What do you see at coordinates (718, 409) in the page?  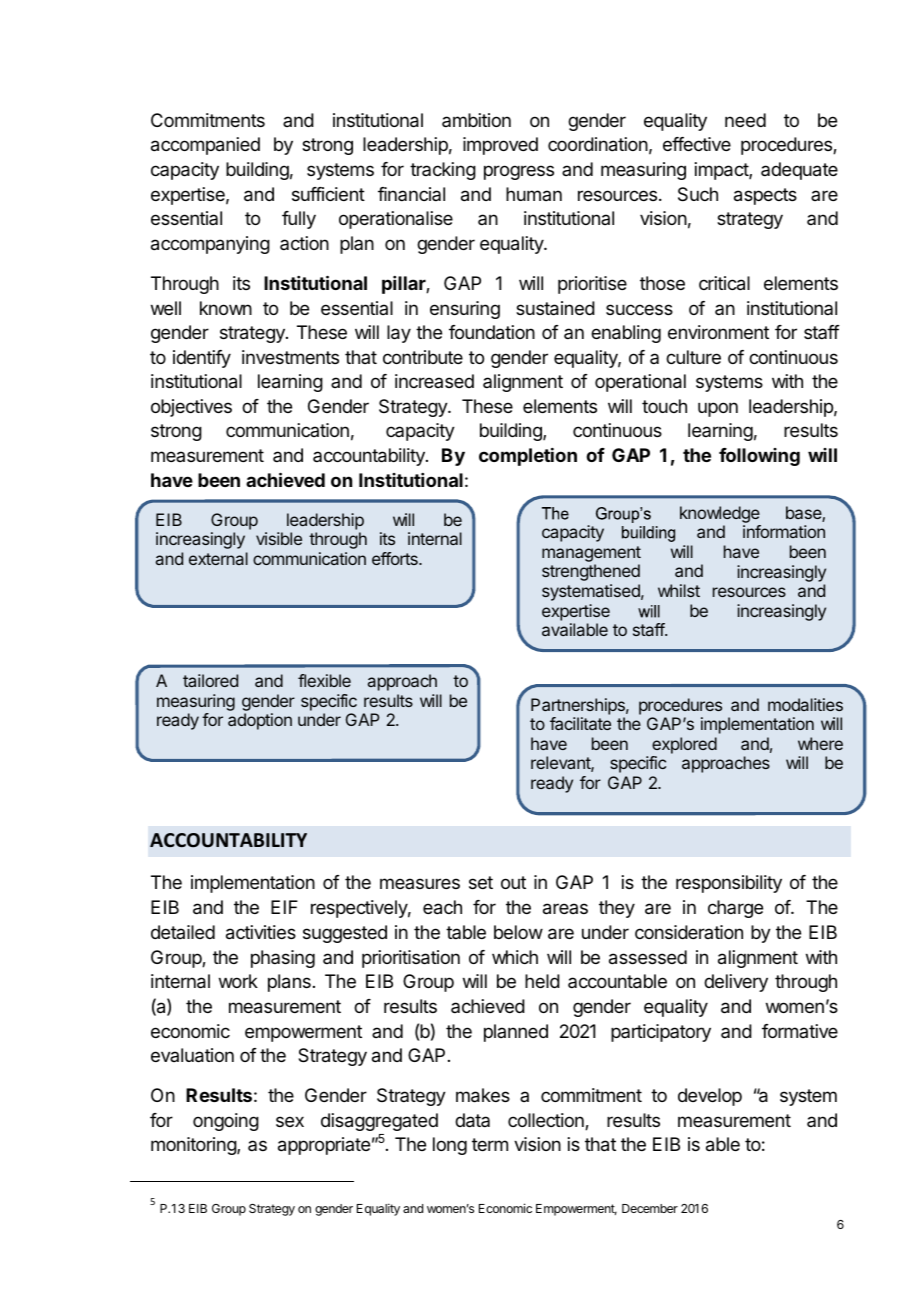 I see `upon` at bounding box center [718, 409].
